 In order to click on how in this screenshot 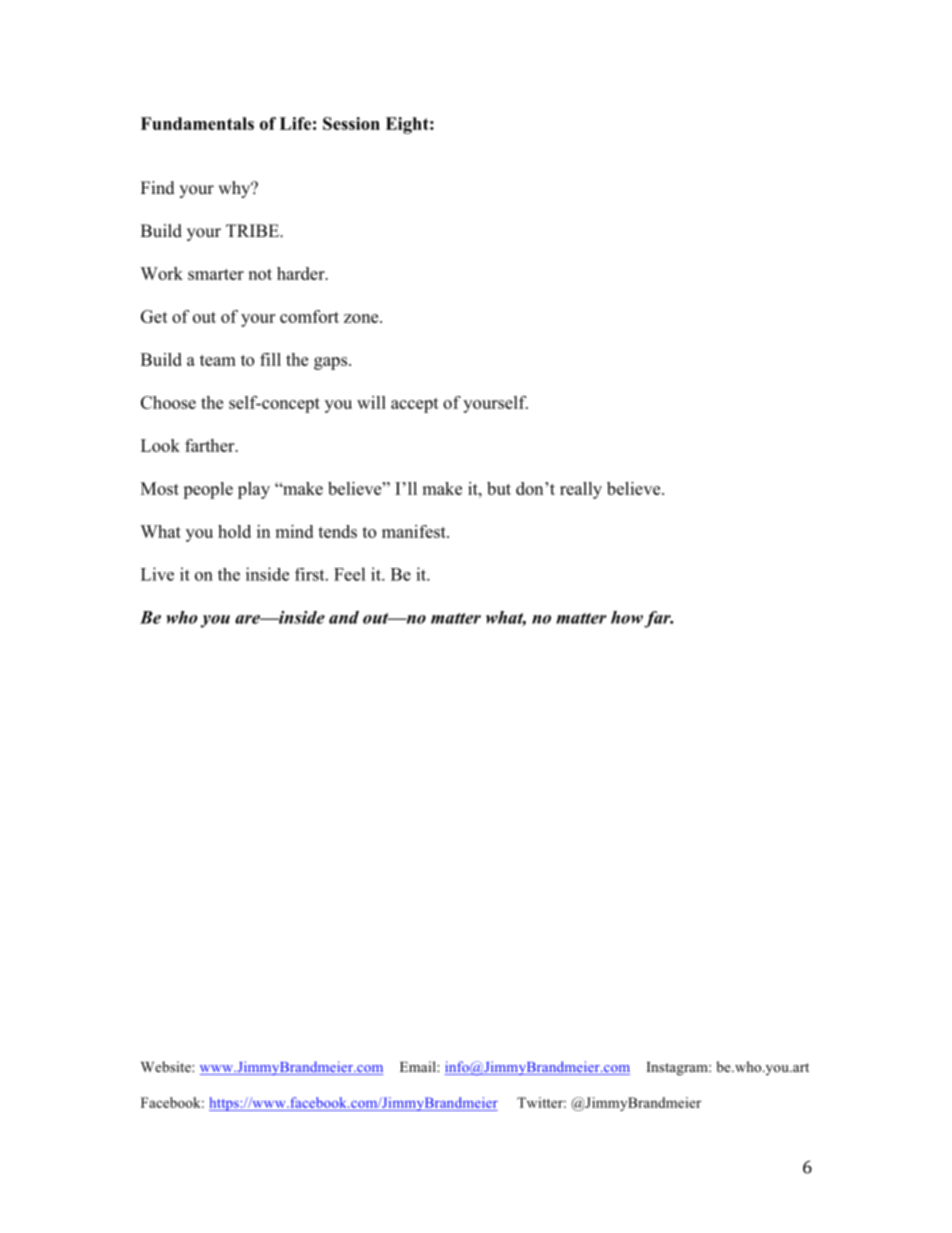, I will do `click(627, 617)`.
